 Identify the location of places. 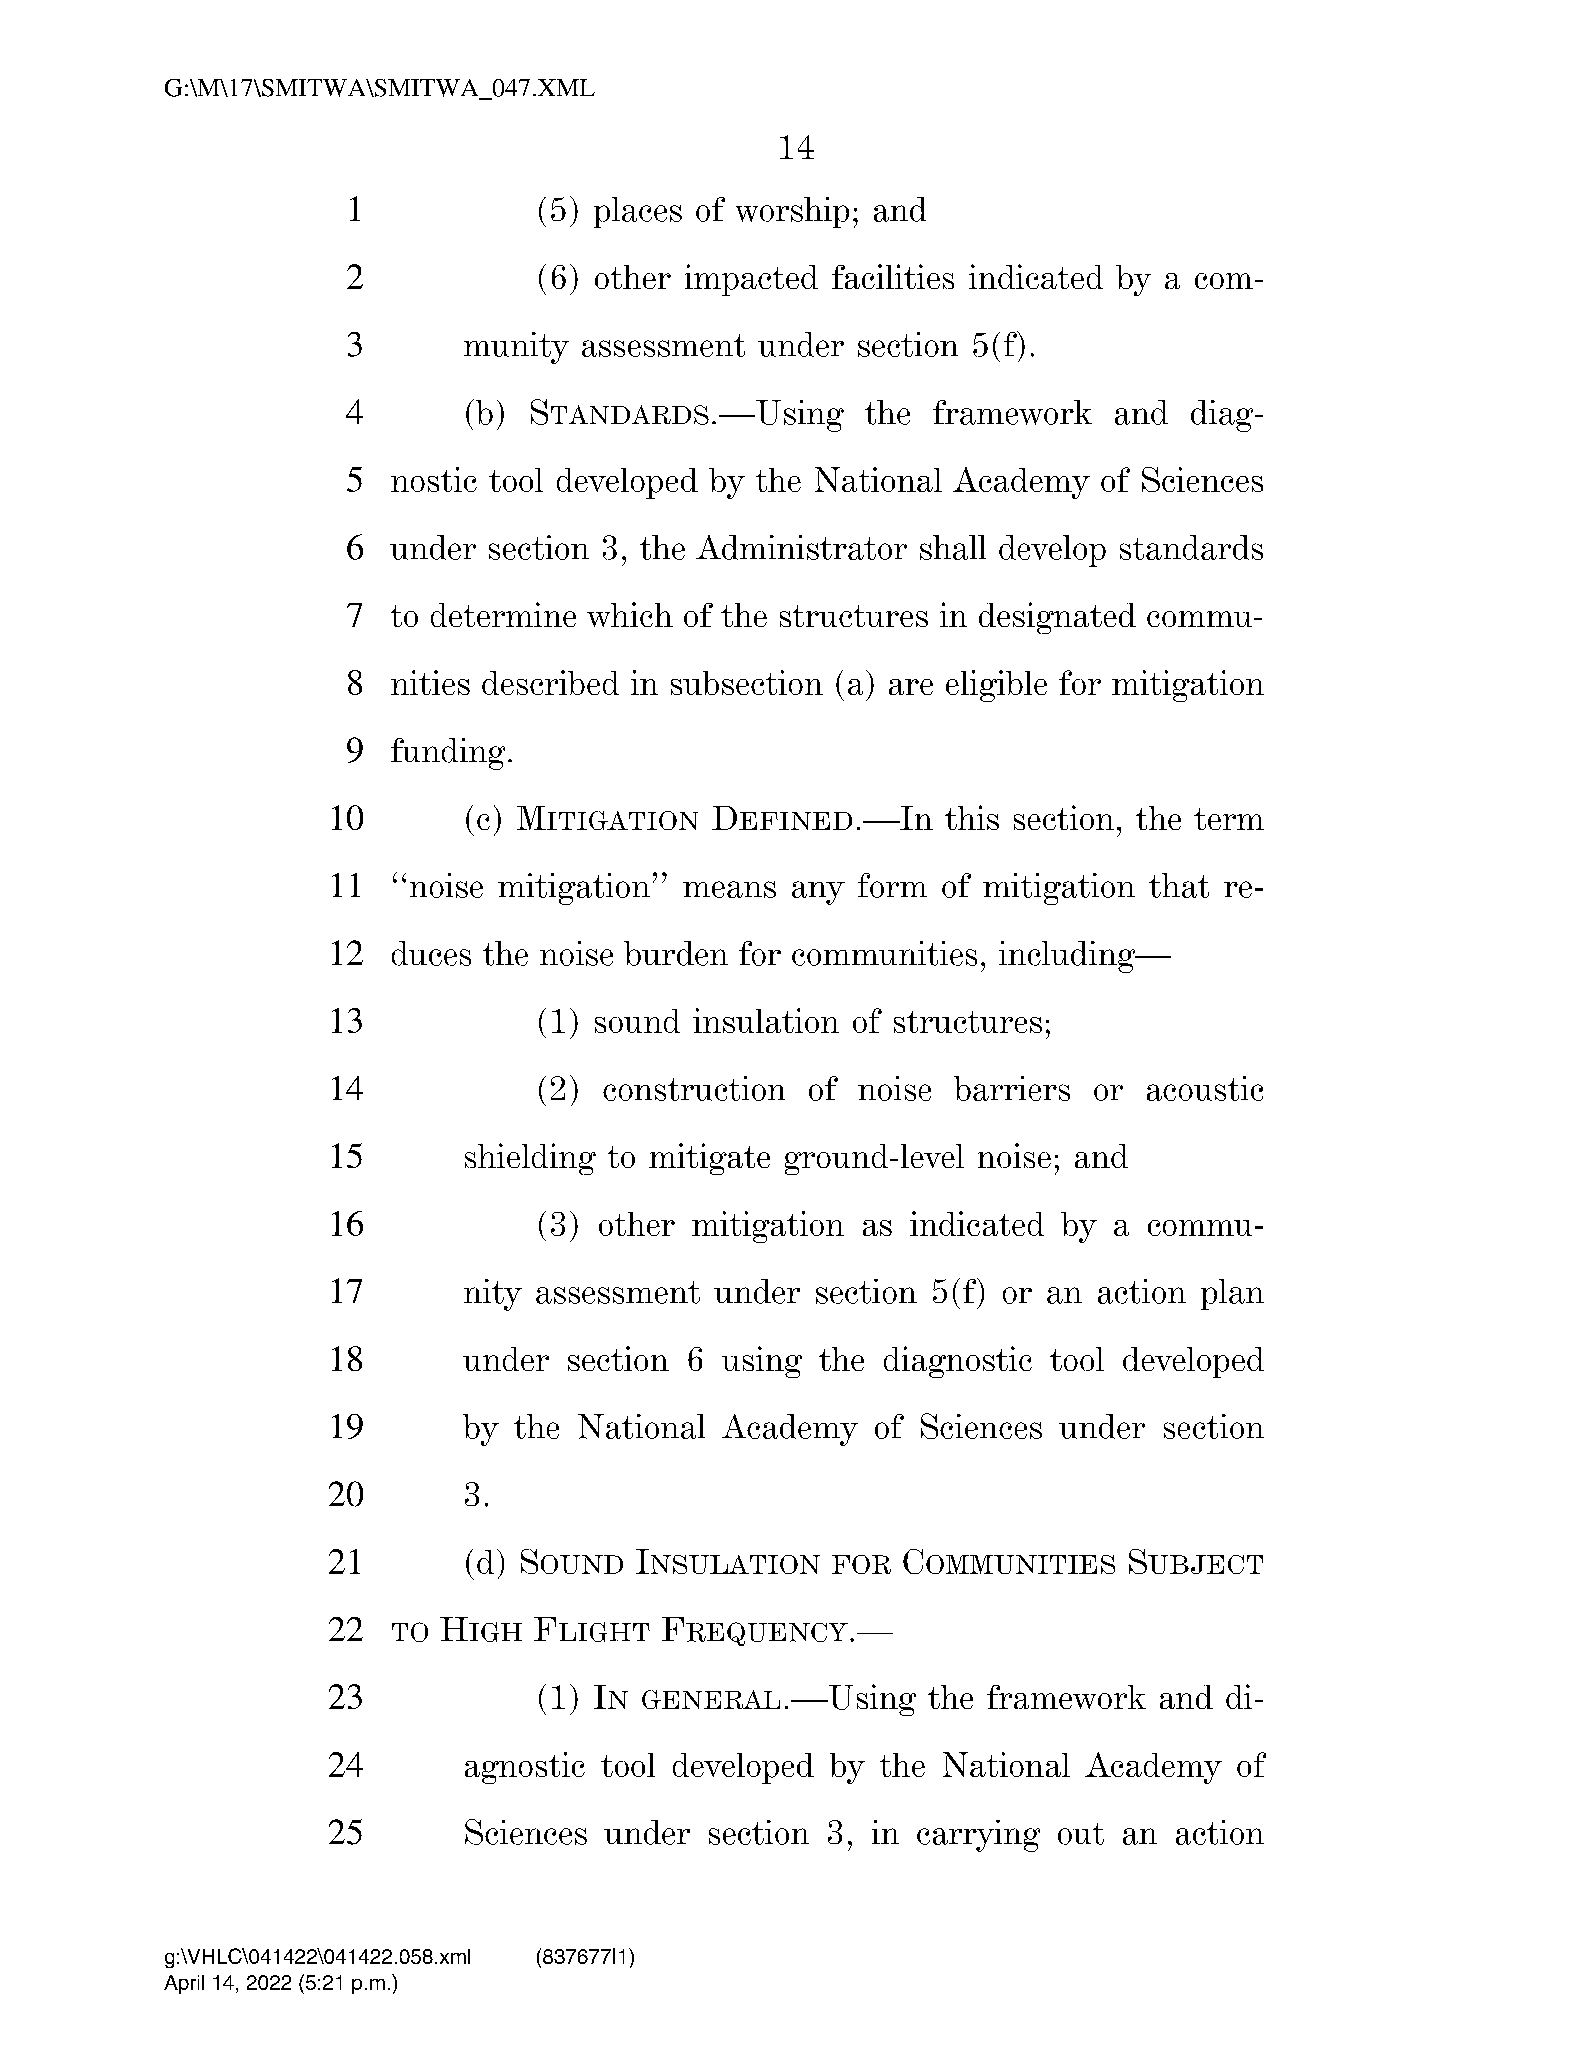
(638, 212).
